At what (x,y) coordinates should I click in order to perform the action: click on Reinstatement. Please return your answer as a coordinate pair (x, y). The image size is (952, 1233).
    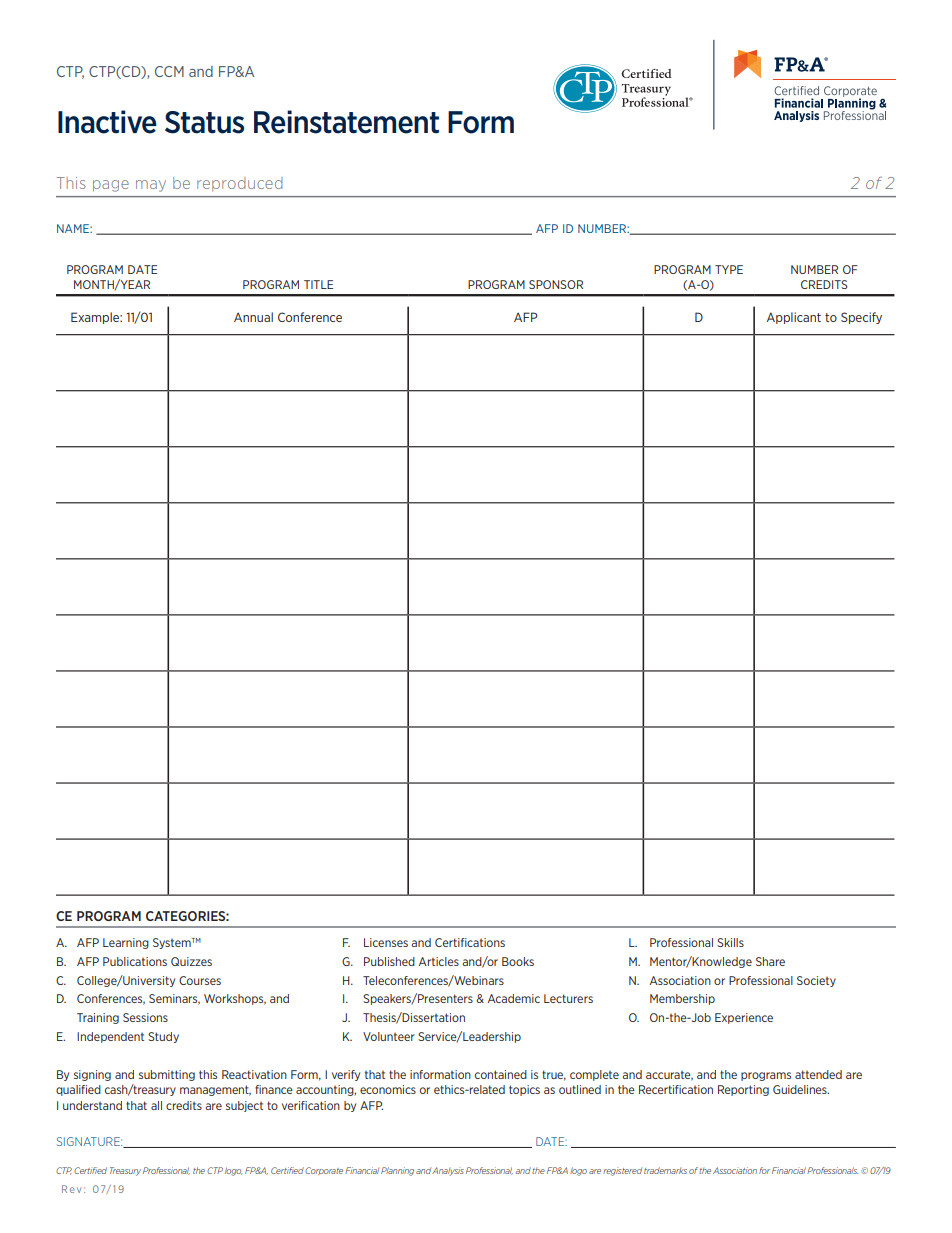
    Looking at the image, I should click on (346, 122).
